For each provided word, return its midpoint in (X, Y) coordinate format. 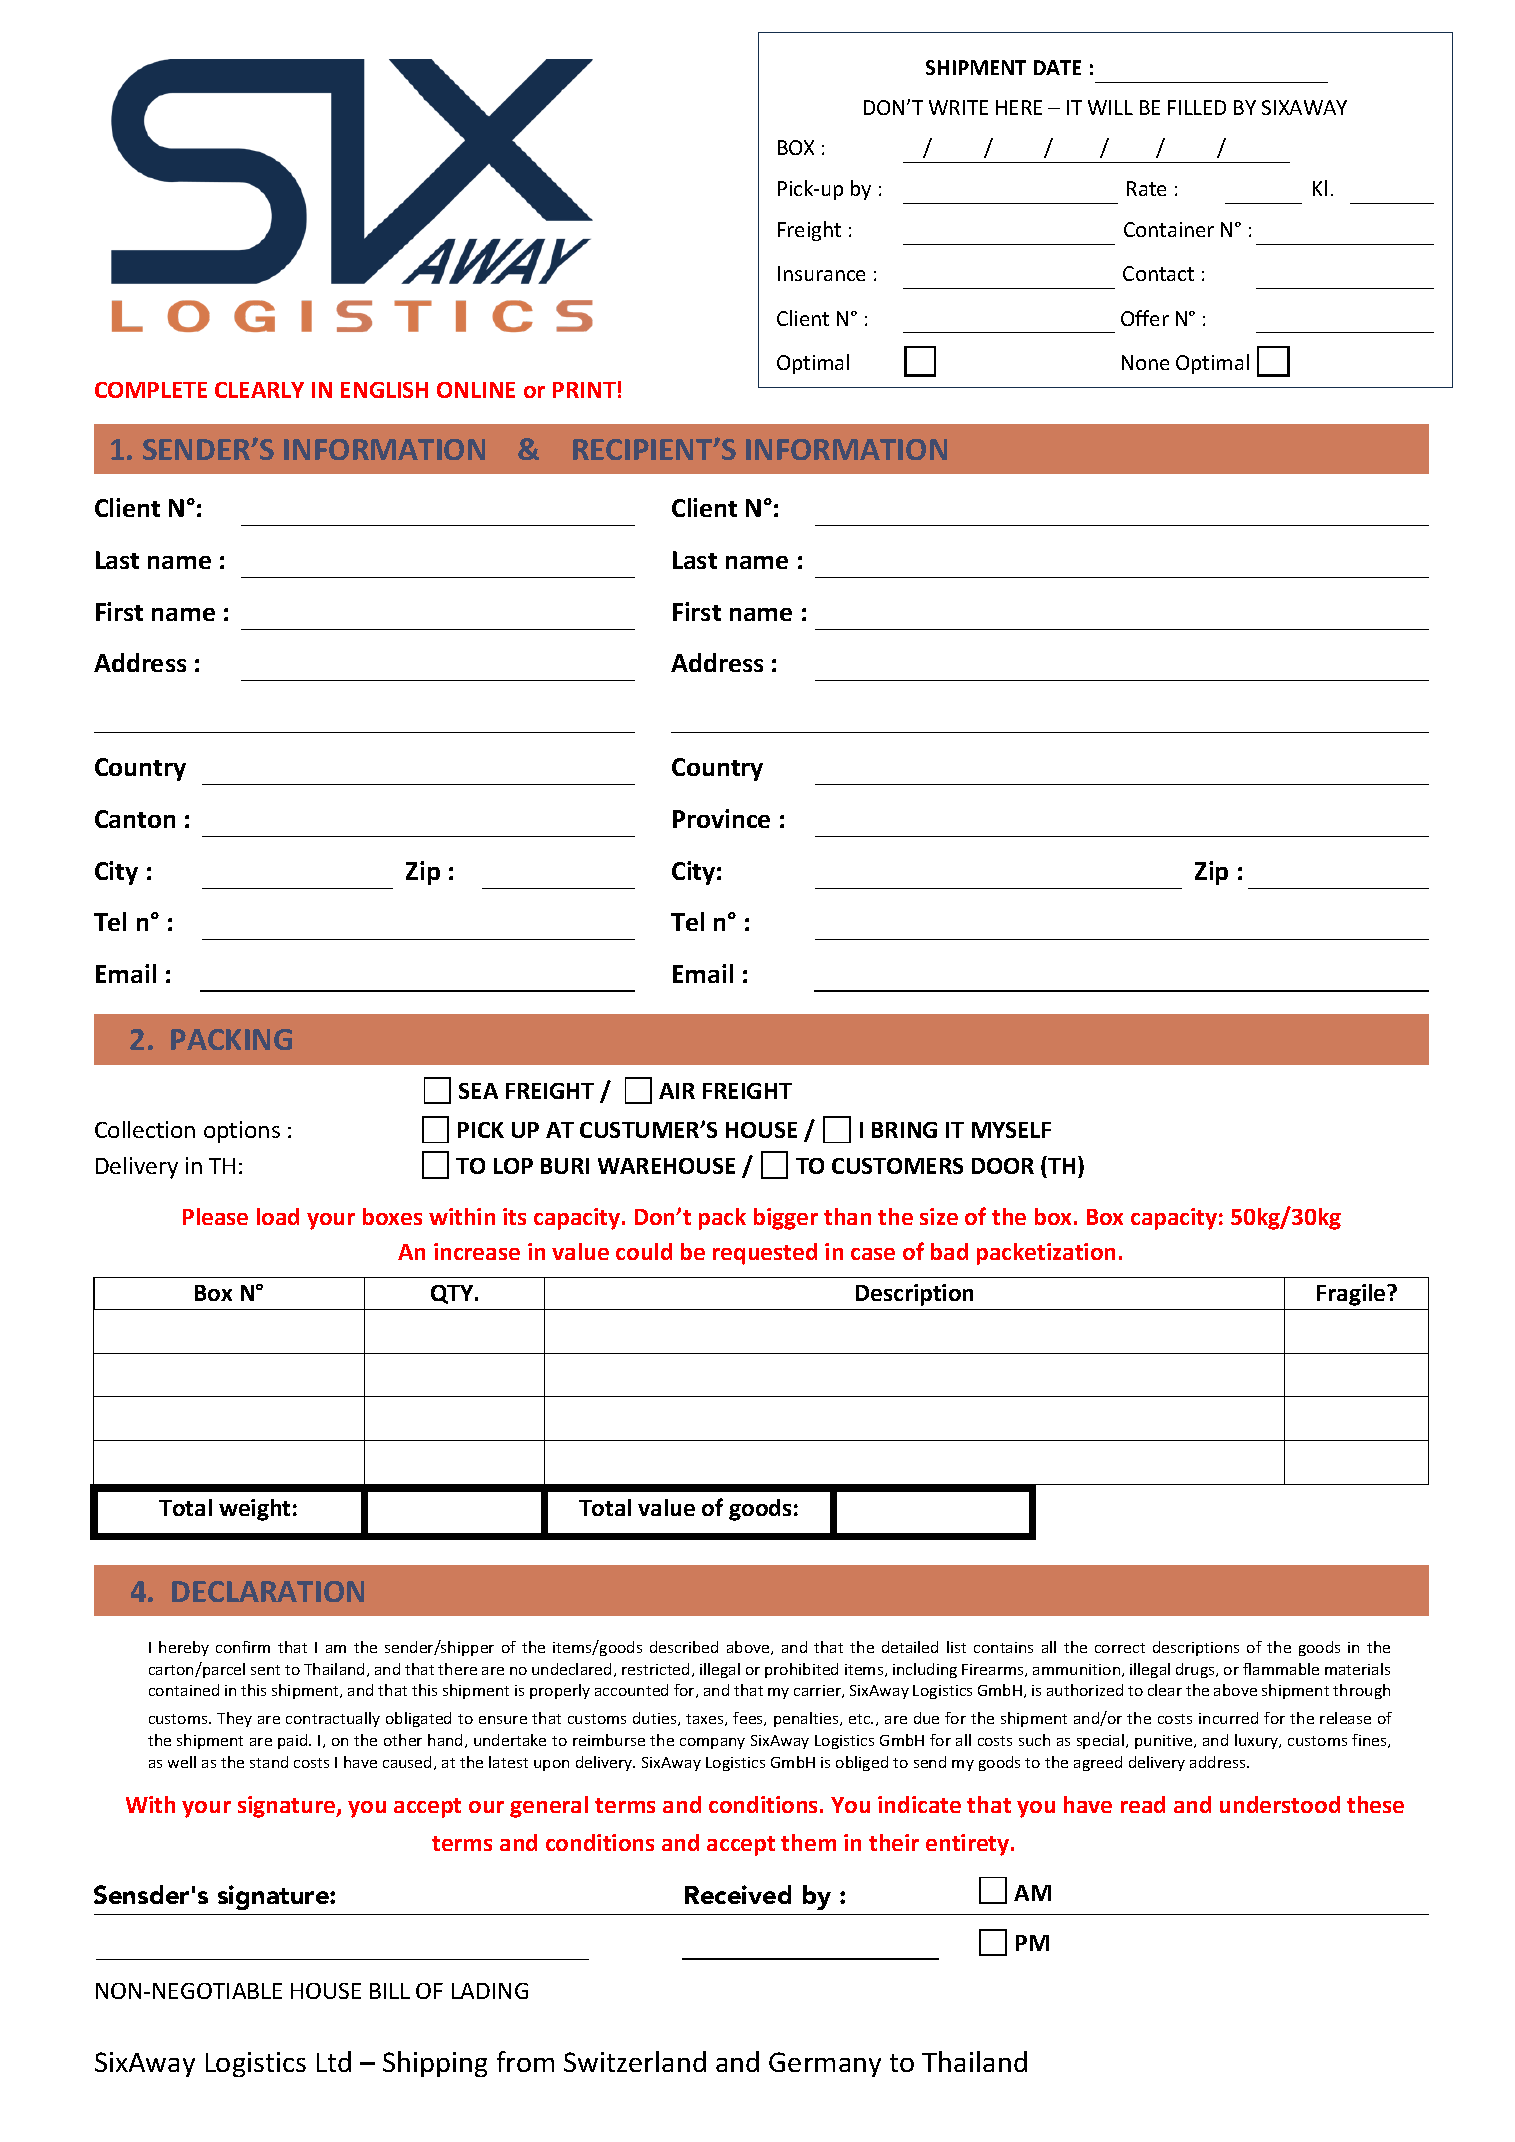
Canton (135, 819)
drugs (1196, 1670)
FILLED (1197, 107)
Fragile (1352, 1295)
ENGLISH (384, 390)
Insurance (821, 273)
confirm (243, 1647)
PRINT (584, 390)
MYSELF (1011, 1130)
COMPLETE (151, 390)
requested (765, 1254)
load (278, 1216)
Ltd (334, 2061)
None (1145, 362)
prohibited (801, 1670)
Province (721, 818)
